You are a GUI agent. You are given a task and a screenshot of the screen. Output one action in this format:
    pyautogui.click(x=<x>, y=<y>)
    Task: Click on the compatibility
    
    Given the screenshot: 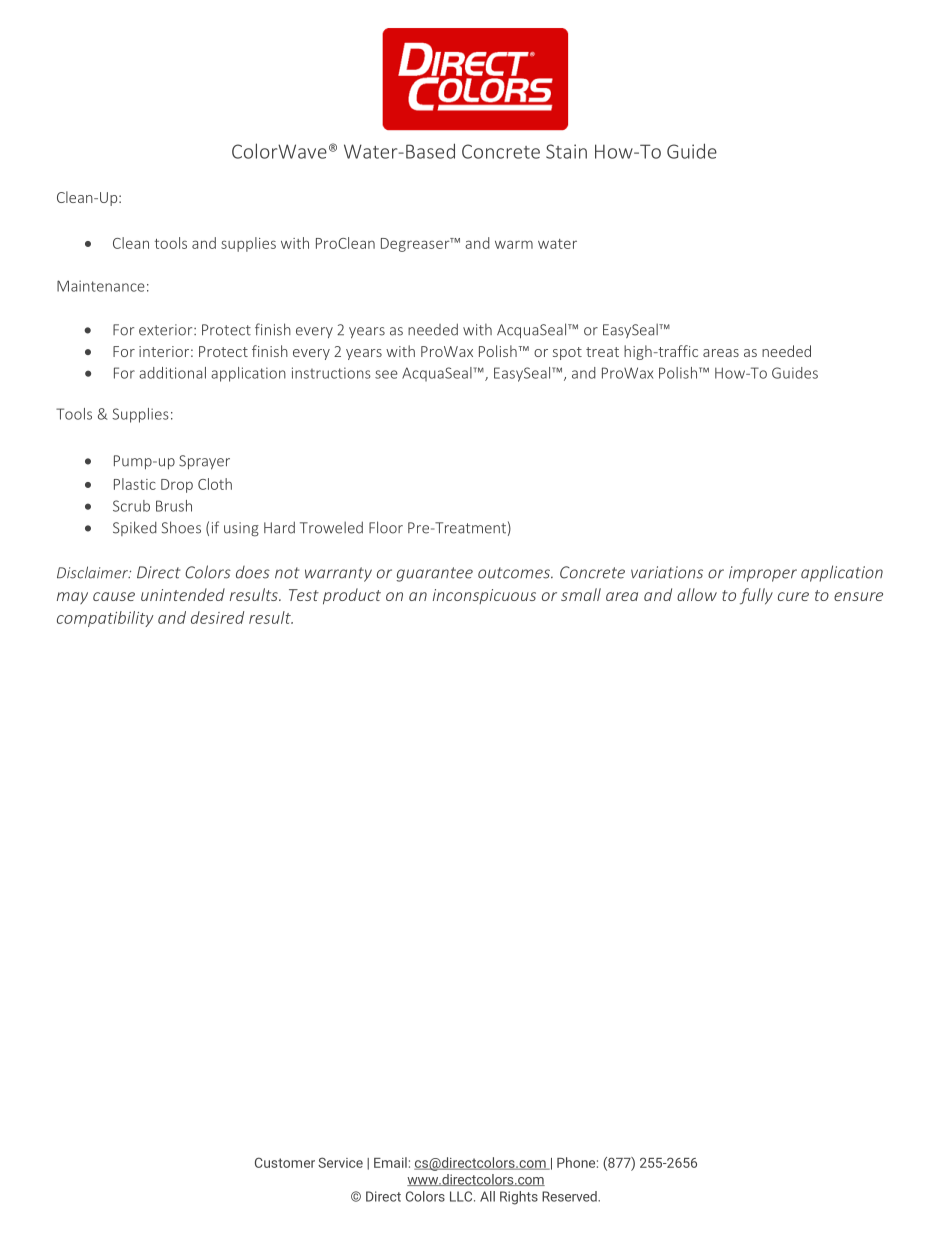 What is the action you would take?
    pyautogui.click(x=105, y=619)
